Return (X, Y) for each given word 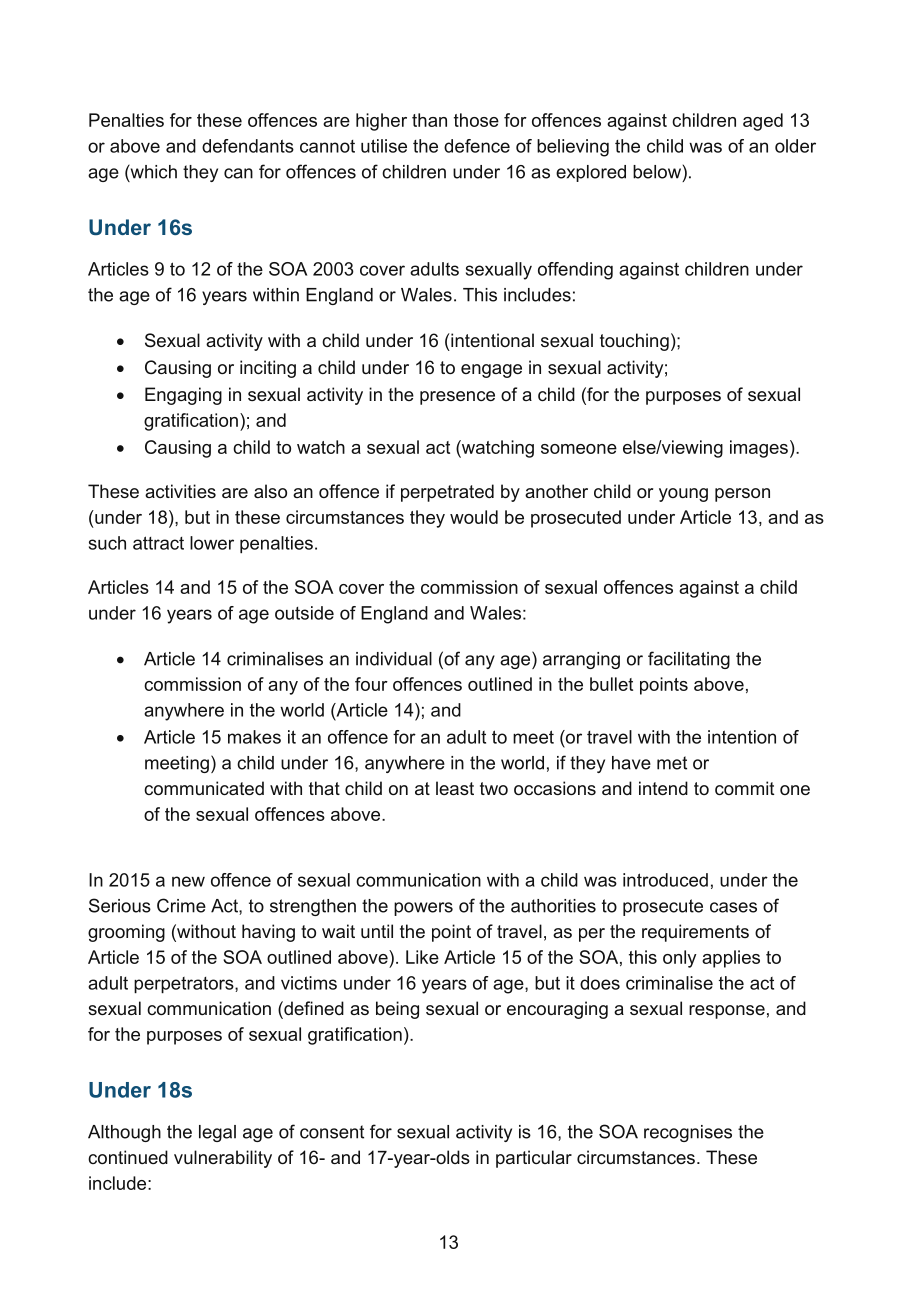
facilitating (689, 660)
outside (304, 613)
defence (477, 146)
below (657, 172)
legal (217, 1133)
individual (394, 659)
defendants (248, 146)
